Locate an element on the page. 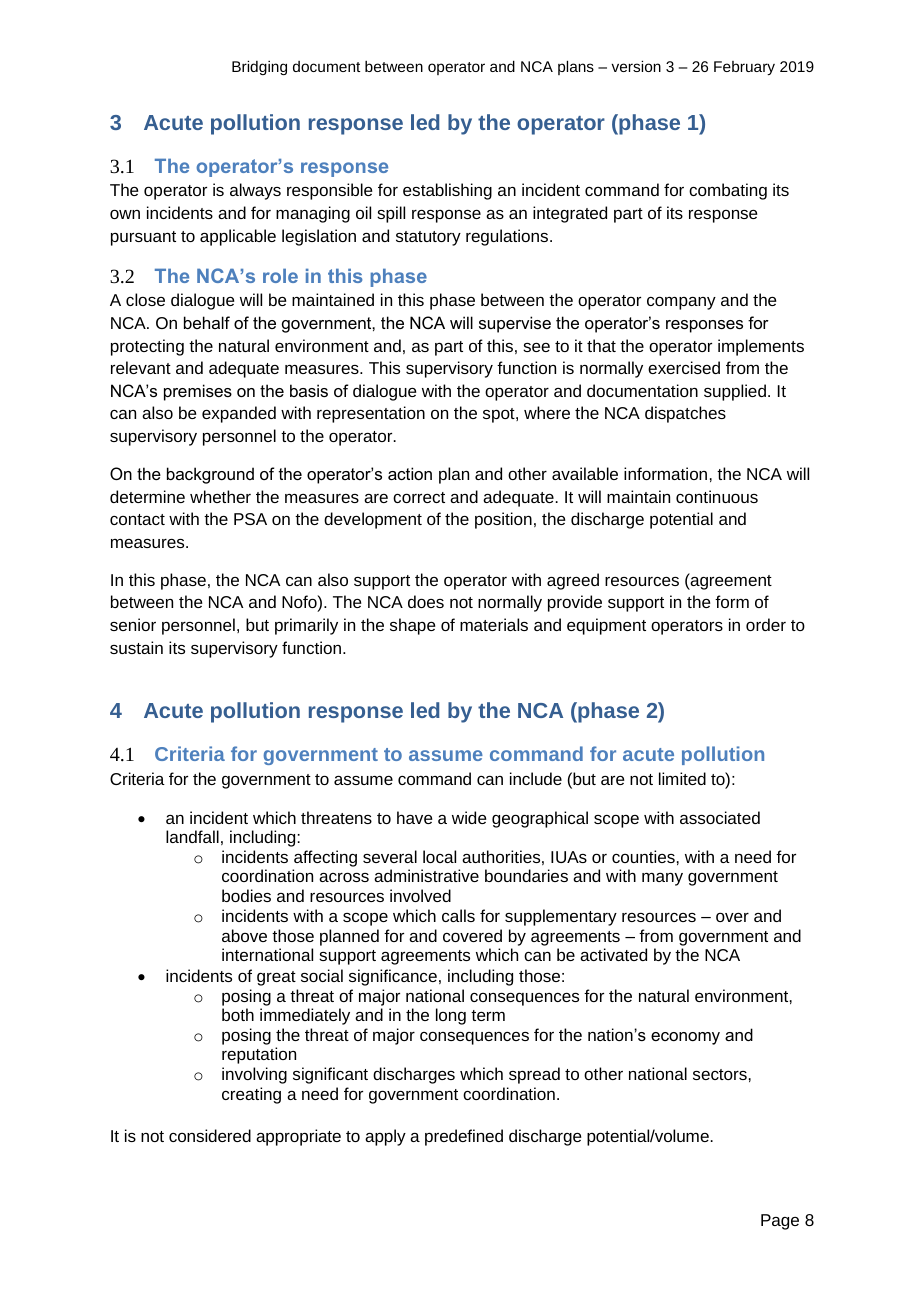 The height and width of the document is (1307, 924). order is located at coordinates (766, 624).
